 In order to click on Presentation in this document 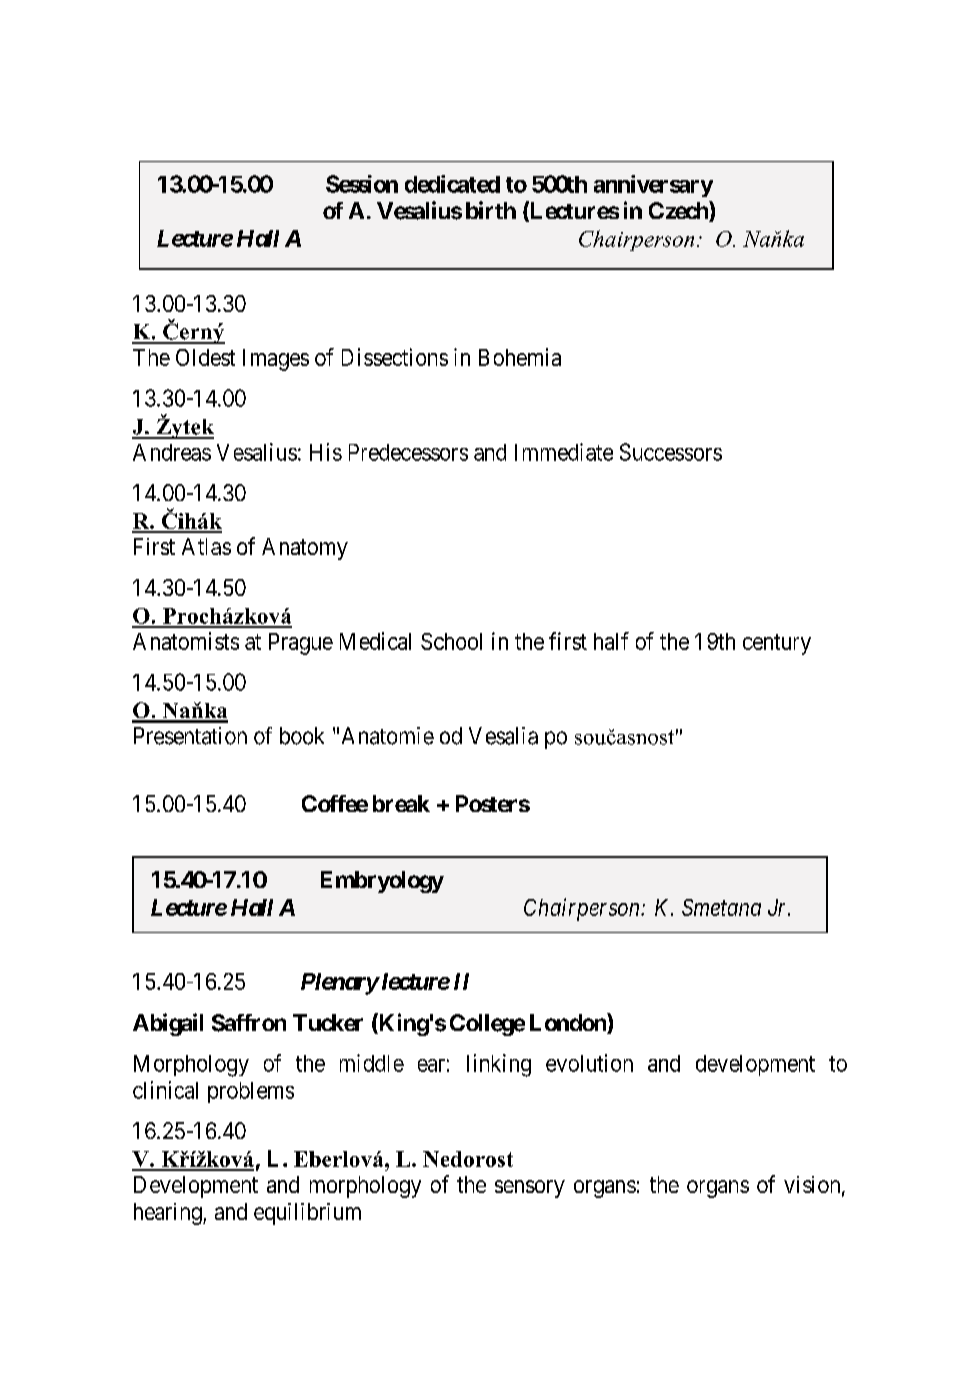, I will do `click(190, 736)`.
